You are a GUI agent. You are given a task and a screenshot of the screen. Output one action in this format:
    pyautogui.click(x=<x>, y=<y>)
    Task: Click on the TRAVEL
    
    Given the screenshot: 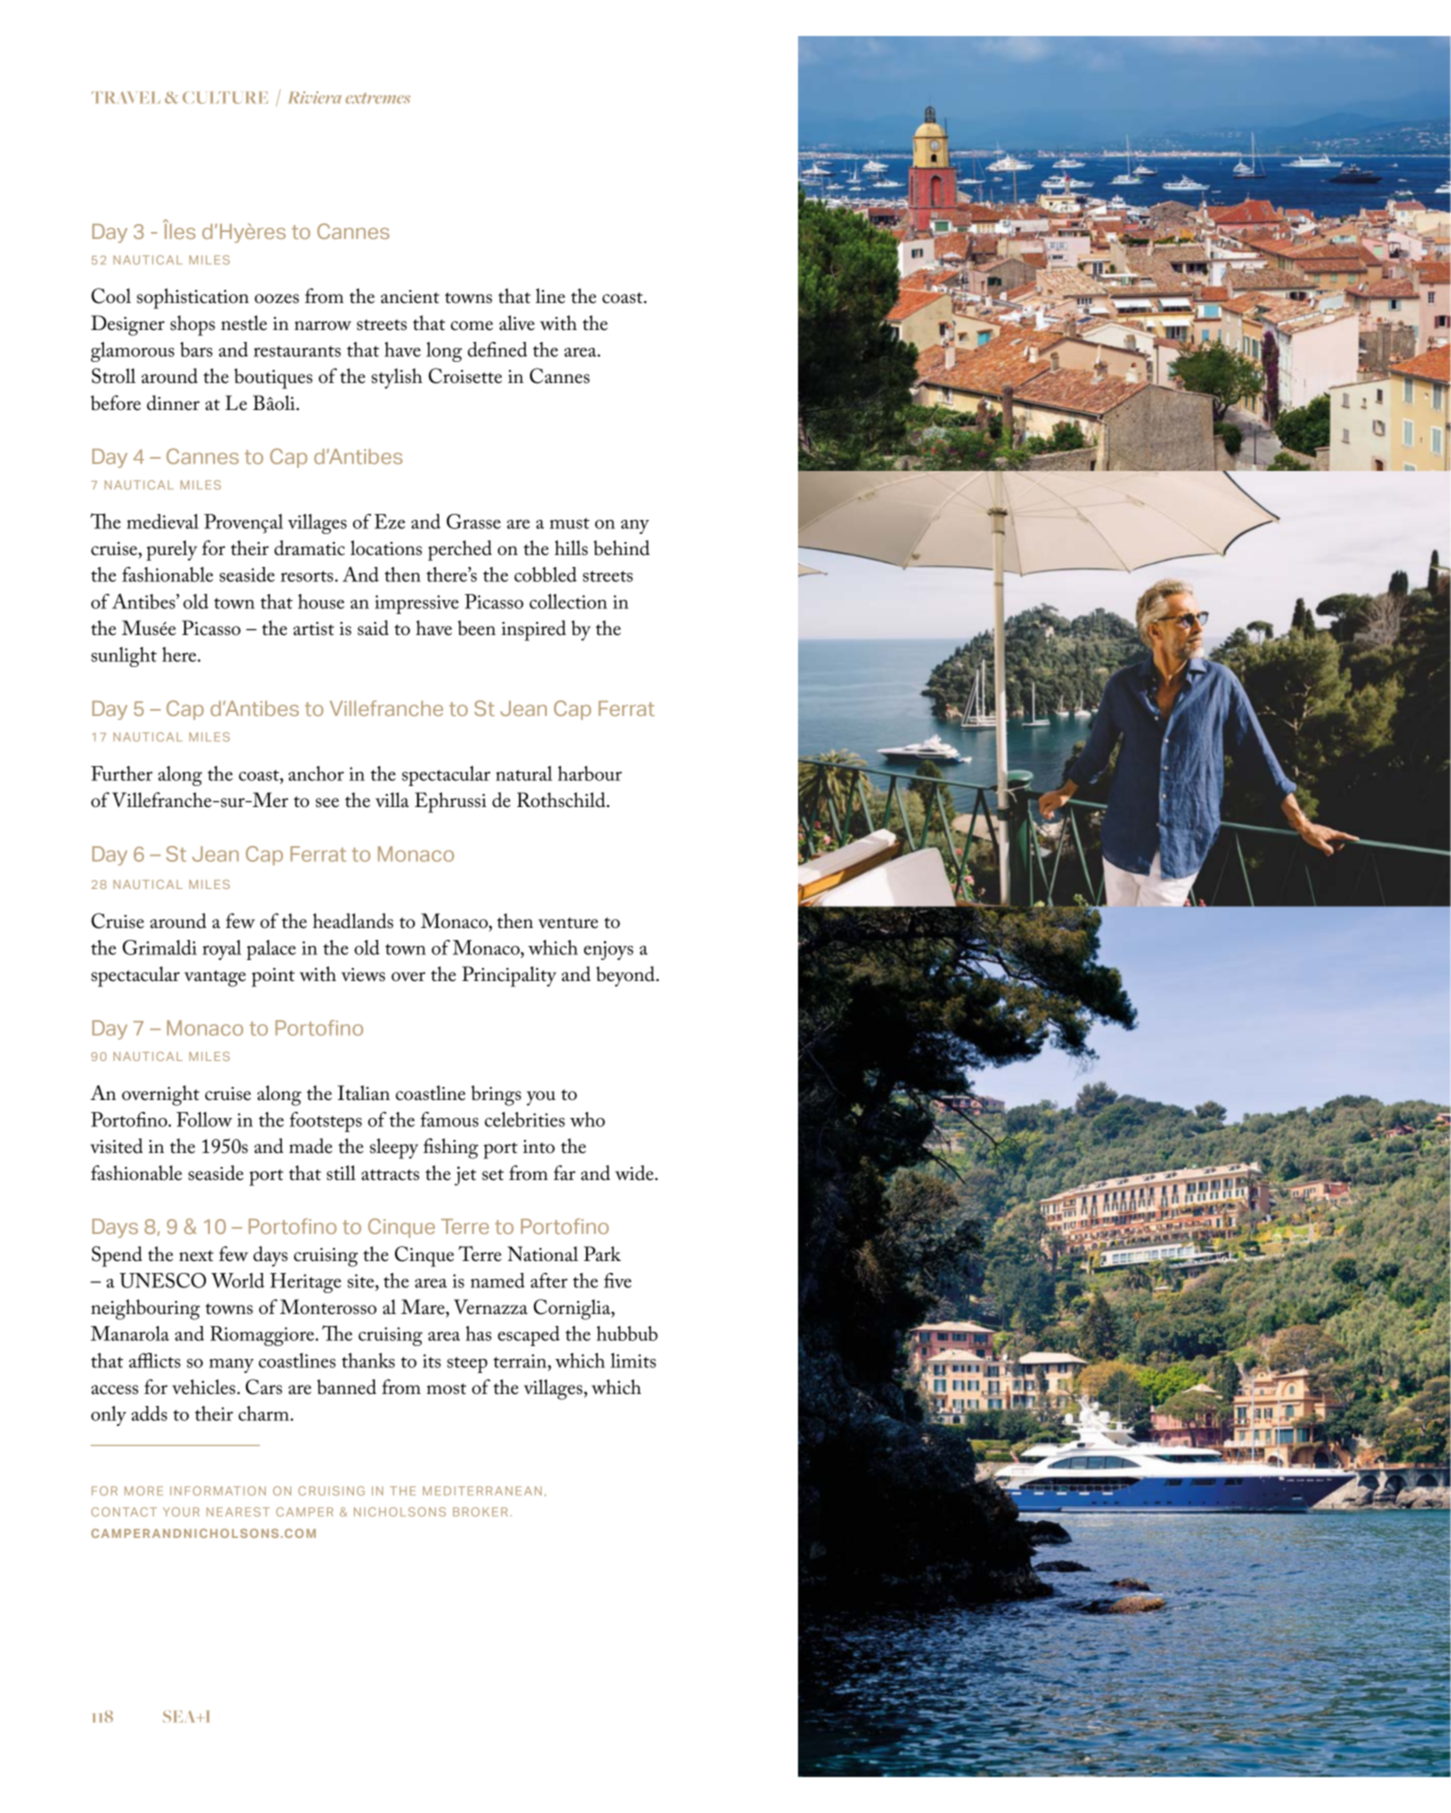 What is the action you would take?
    pyautogui.click(x=125, y=97)
